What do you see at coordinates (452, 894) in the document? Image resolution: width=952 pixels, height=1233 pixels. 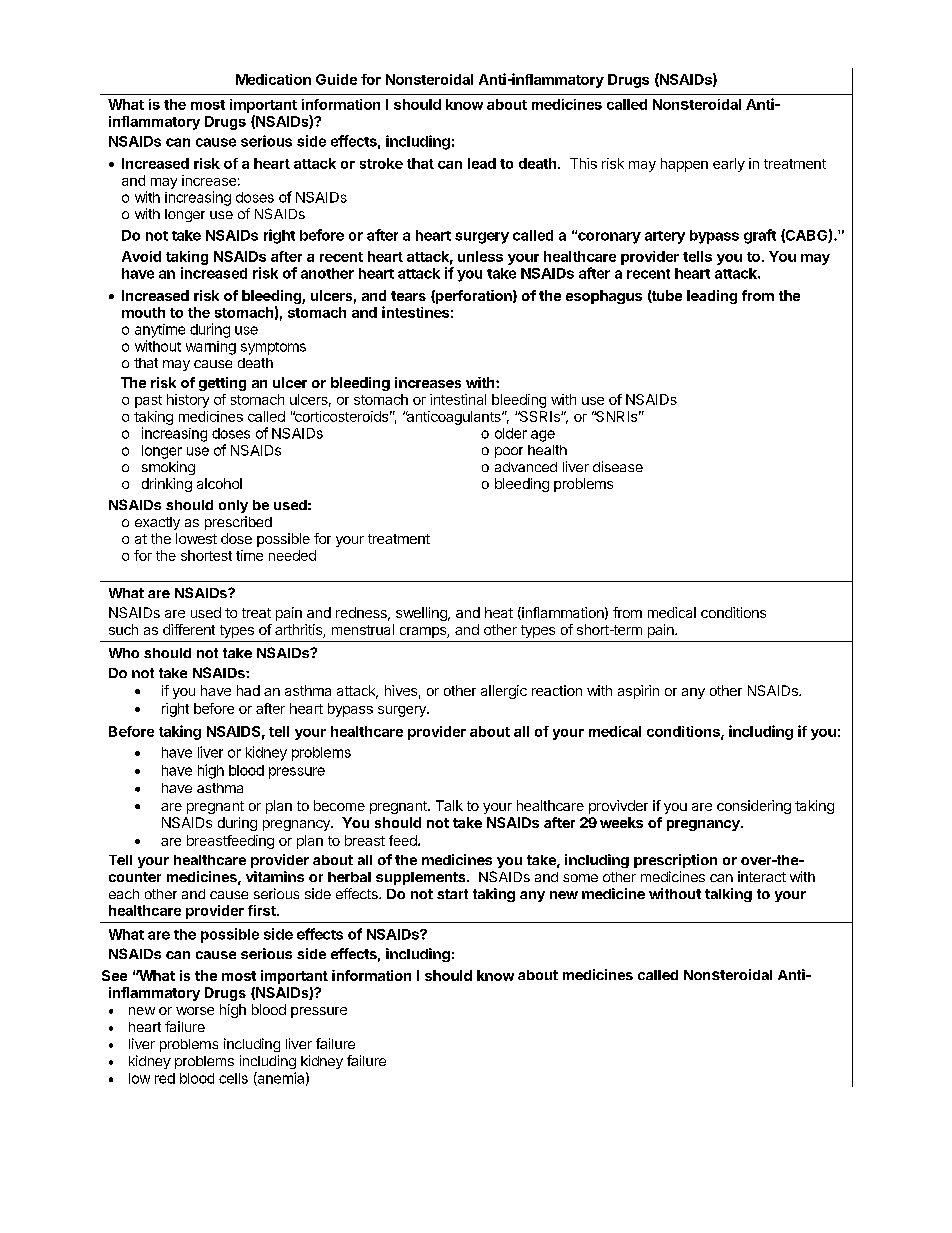 I see `start` at bounding box center [452, 894].
